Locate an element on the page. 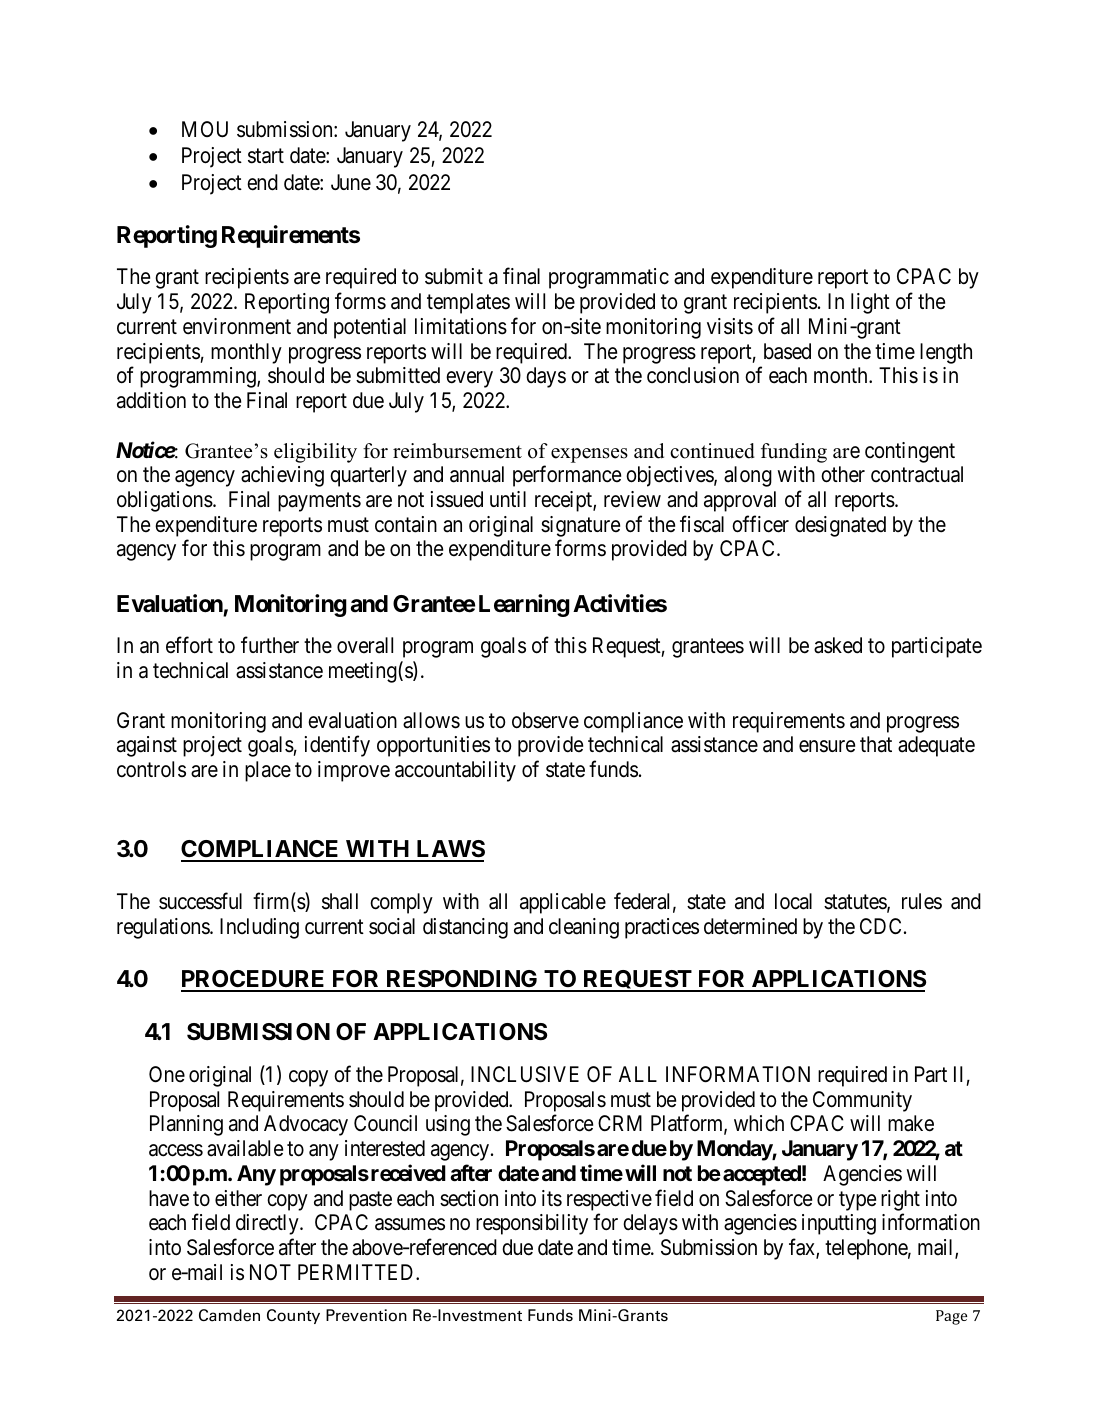 The height and width of the image is (1419, 1097). Including is located at coordinates (259, 928).
